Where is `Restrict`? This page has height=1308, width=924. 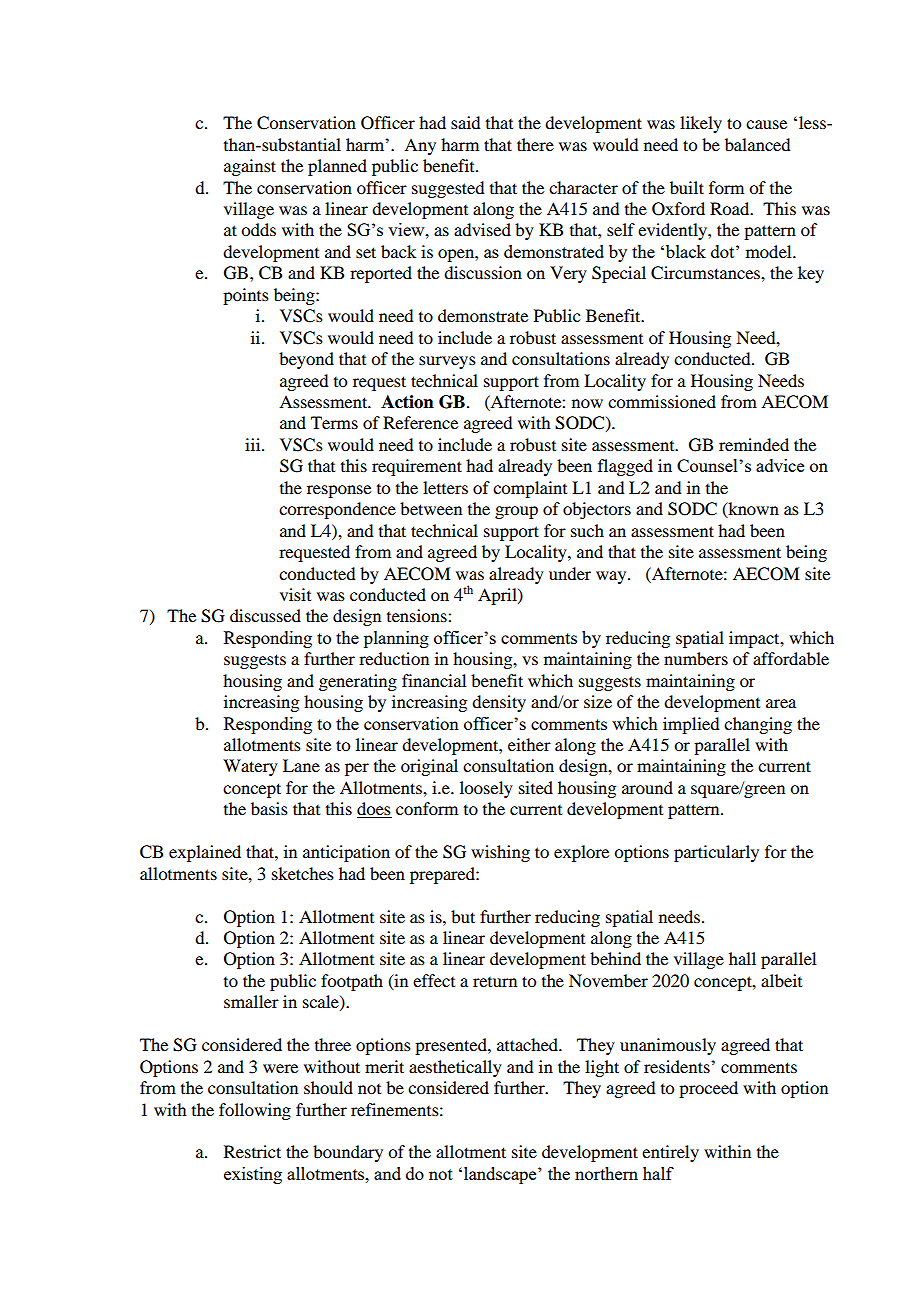
Restrict is located at coordinates (252, 1151).
